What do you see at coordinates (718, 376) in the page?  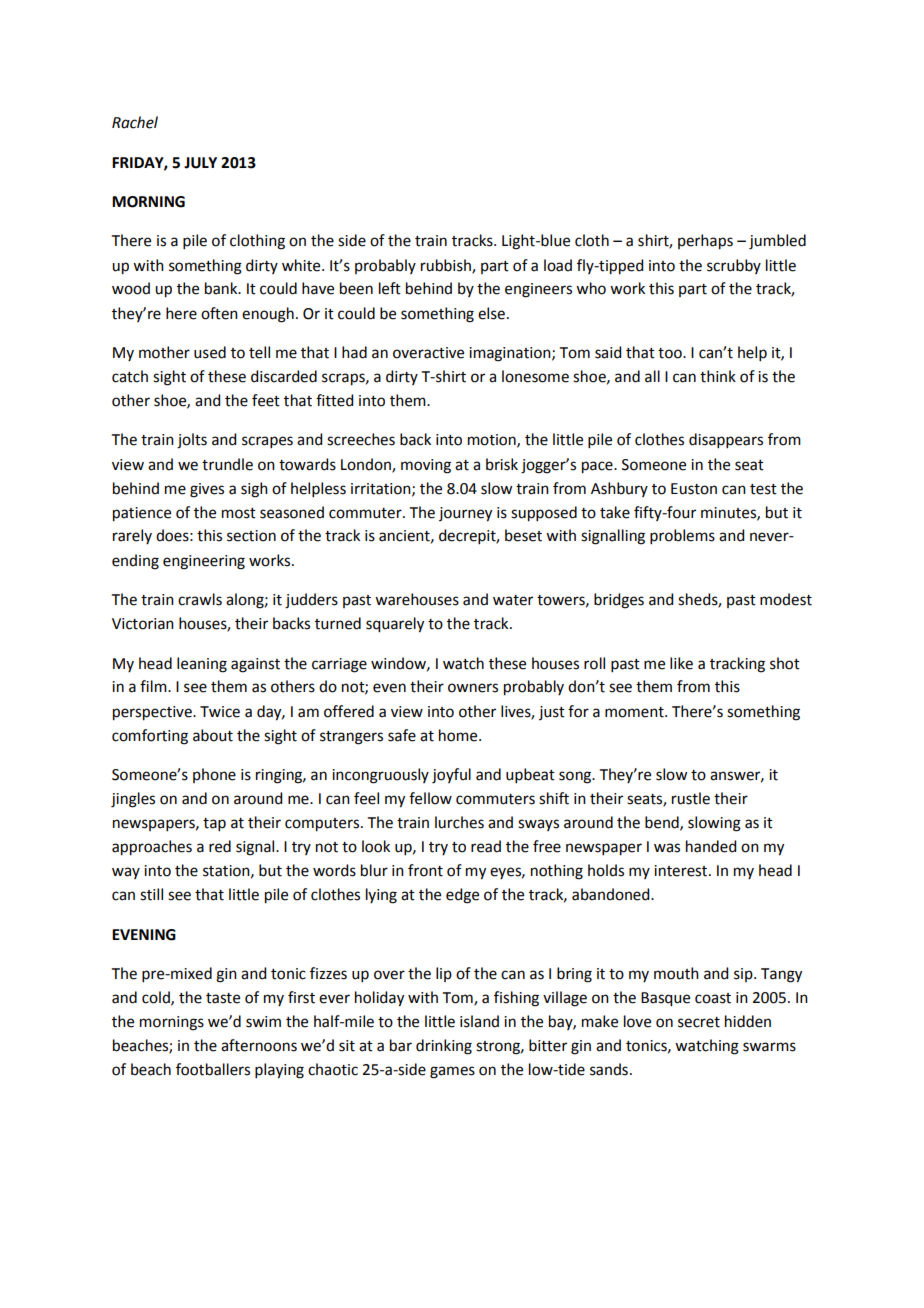 I see `think` at bounding box center [718, 376].
